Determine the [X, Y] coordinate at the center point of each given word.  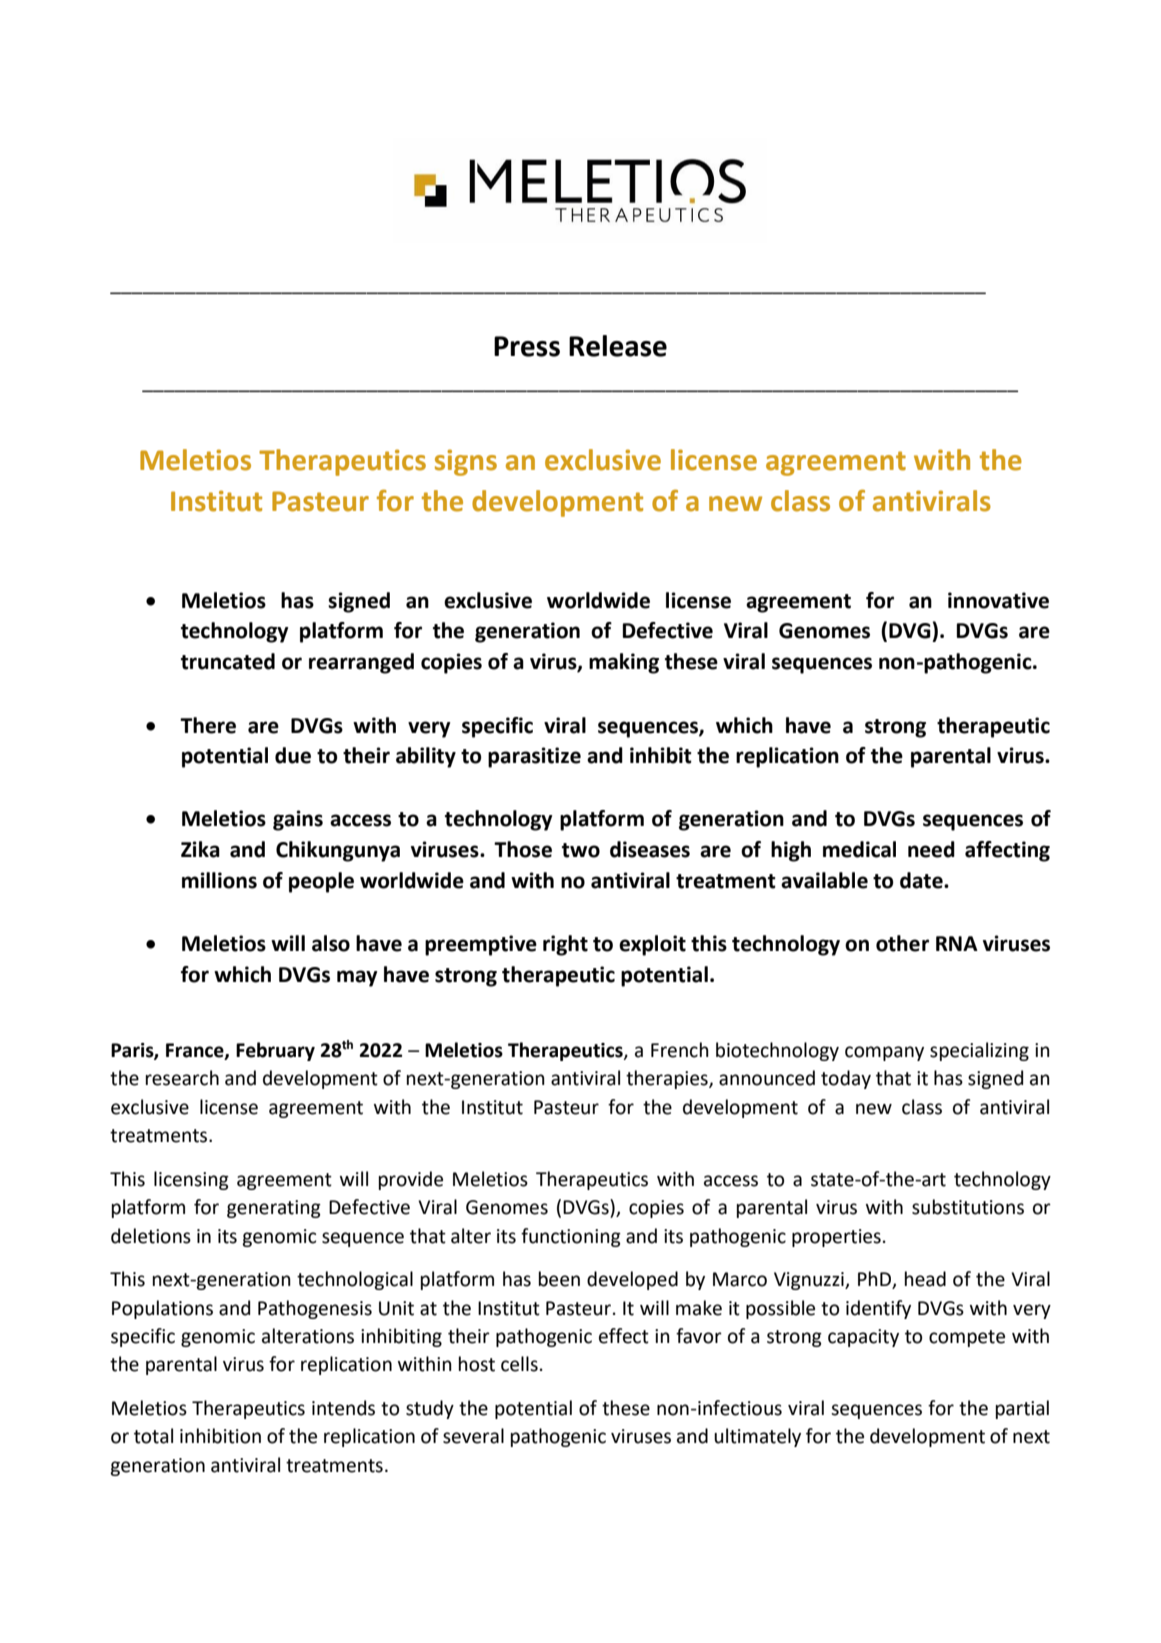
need [931, 849]
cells [519, 1364]
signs [466, 462]
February [275, 1051]
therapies [668, 1079]
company [884, 1053]
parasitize [534, 757]
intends [343, 1408]
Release [618, 346]
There [208, 725]
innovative [998, 600]
